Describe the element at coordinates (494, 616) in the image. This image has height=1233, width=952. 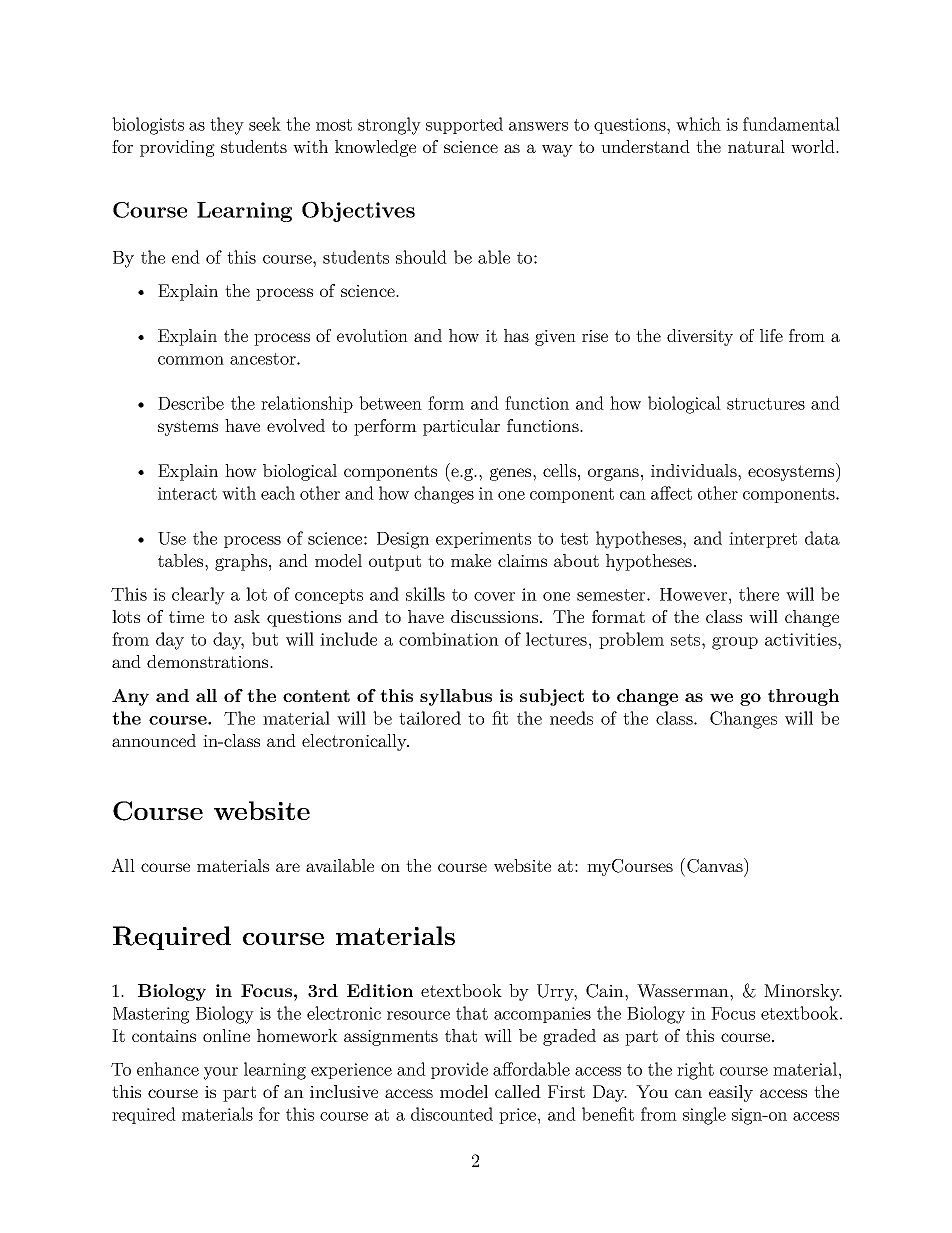
I see `discussions` at that location.
